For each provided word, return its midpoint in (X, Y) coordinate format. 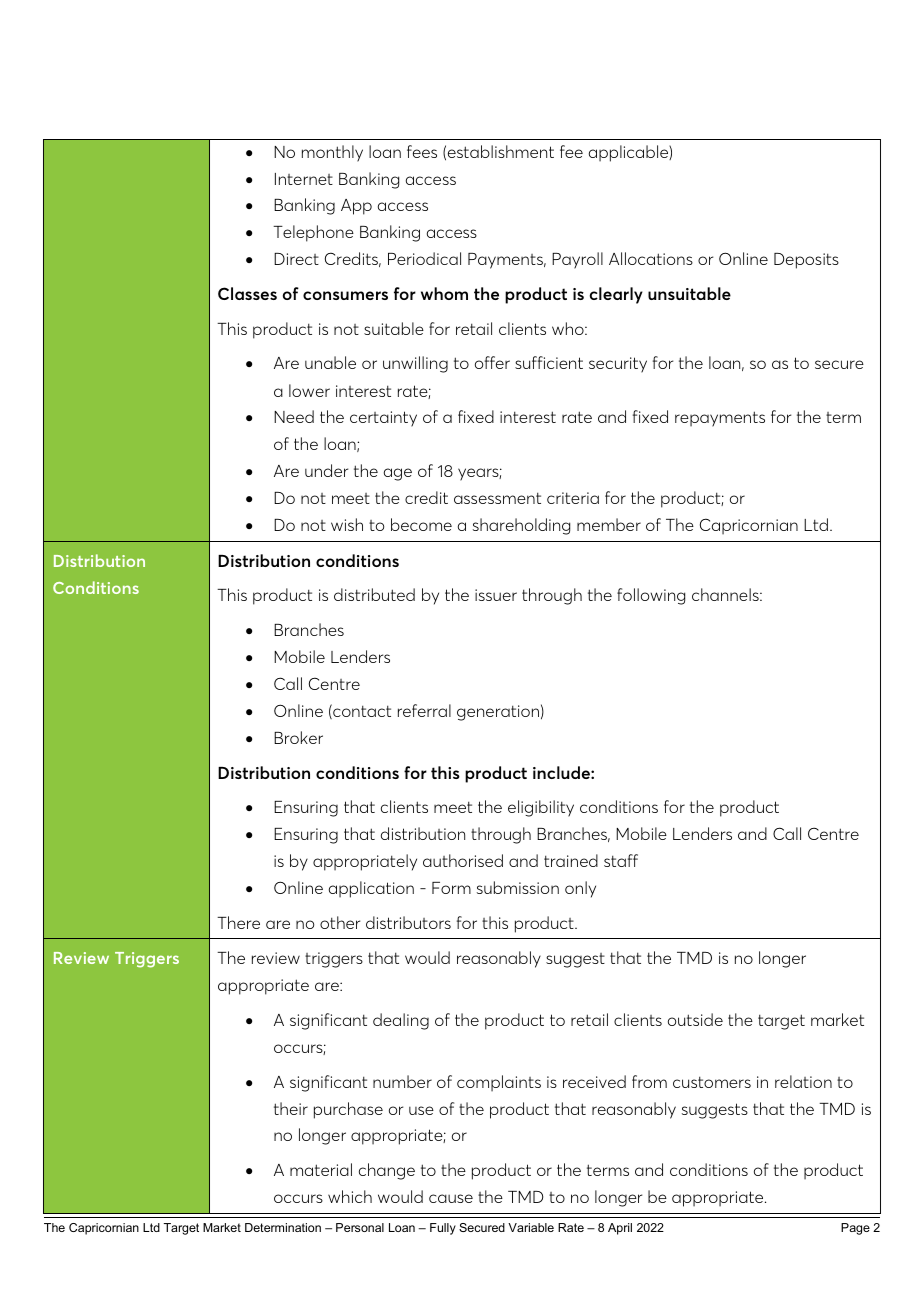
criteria (573, 498)
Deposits (806, 261)
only (580, 889)
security (618, 365)
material (321, 1169)
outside (695, 1019)
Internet (304, 179)
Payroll (577, 260)
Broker (298, 737)
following (651, 596)
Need (294, 416)
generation (498, 713)
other (340, 922)
